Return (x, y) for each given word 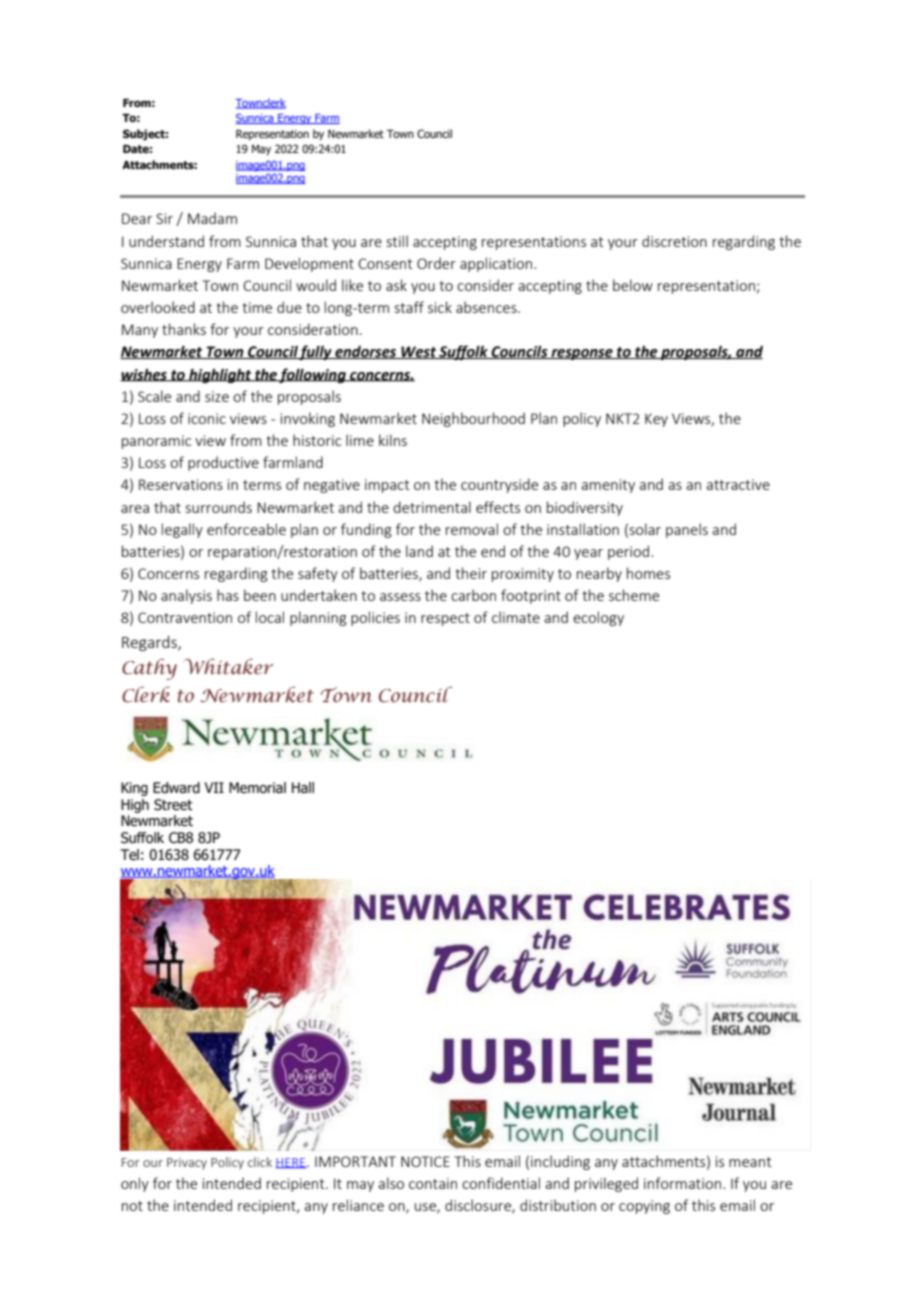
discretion (674, 241)
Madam (212, 218)
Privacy (187, 1164)
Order (436, 263)
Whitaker (228, 667)
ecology (598, 618)
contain (433, 1183)
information (682, 1183)
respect (445, 619)
